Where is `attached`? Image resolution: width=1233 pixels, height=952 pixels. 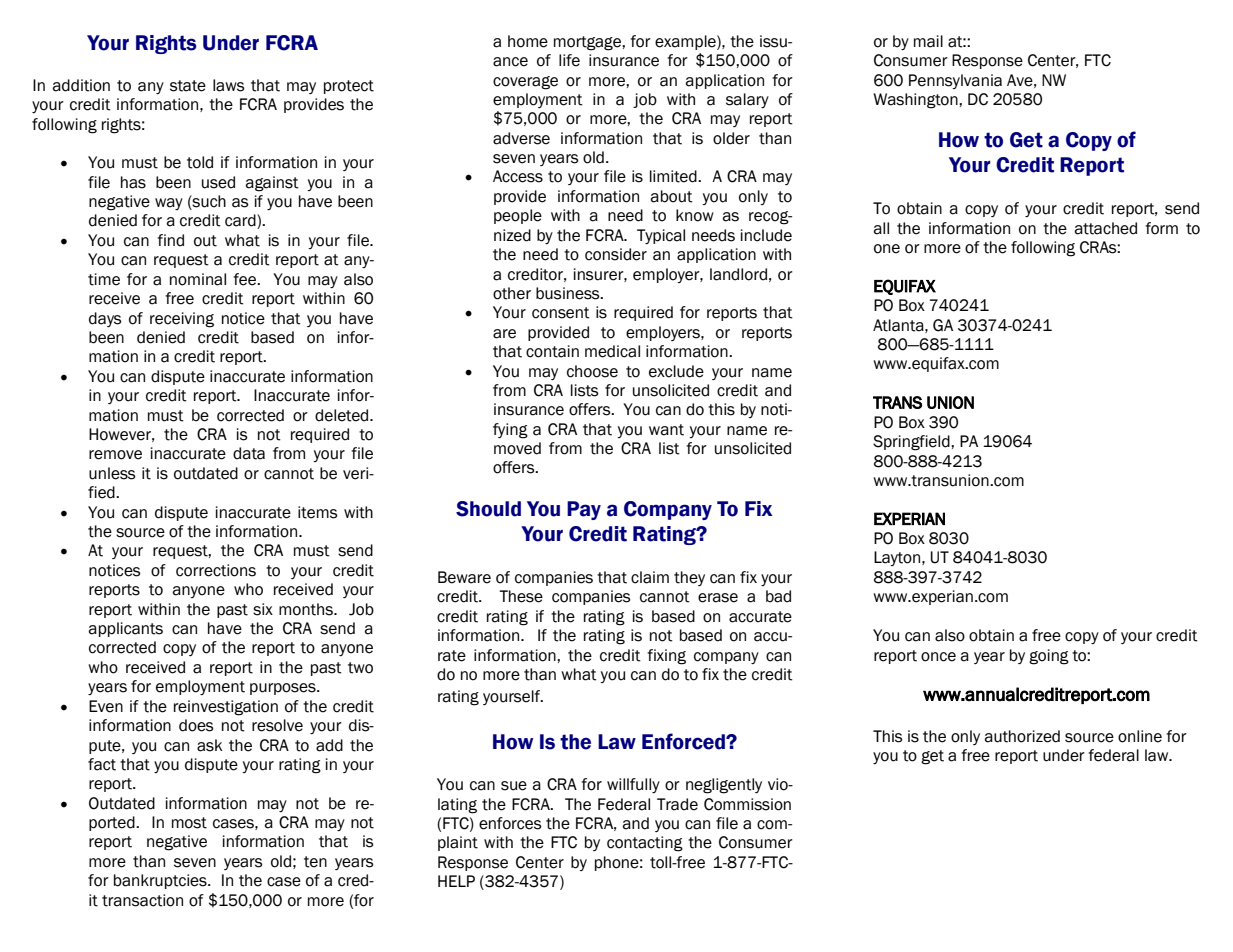 attached is located at coordinates (1106, 228).
